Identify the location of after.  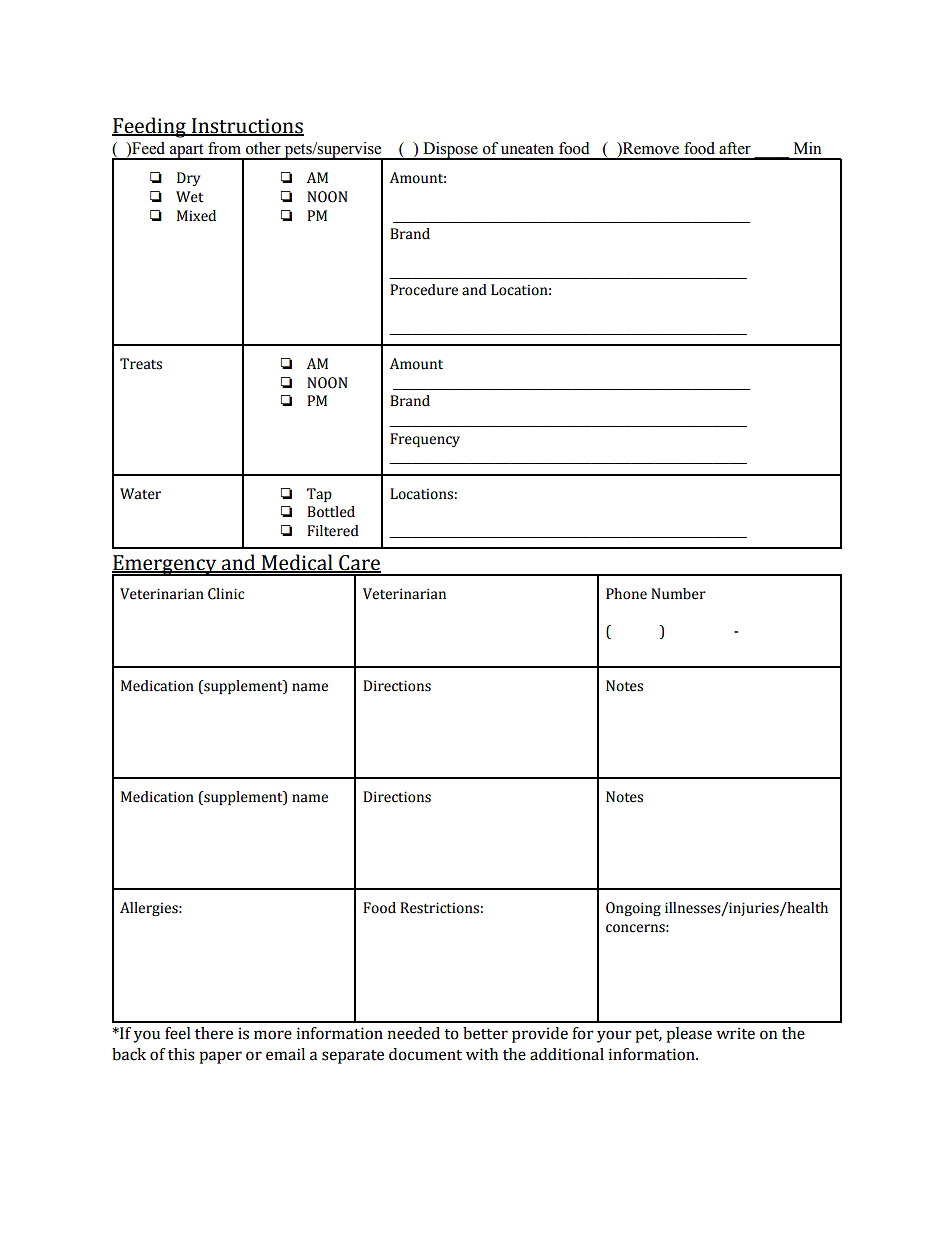
(735, 148).
